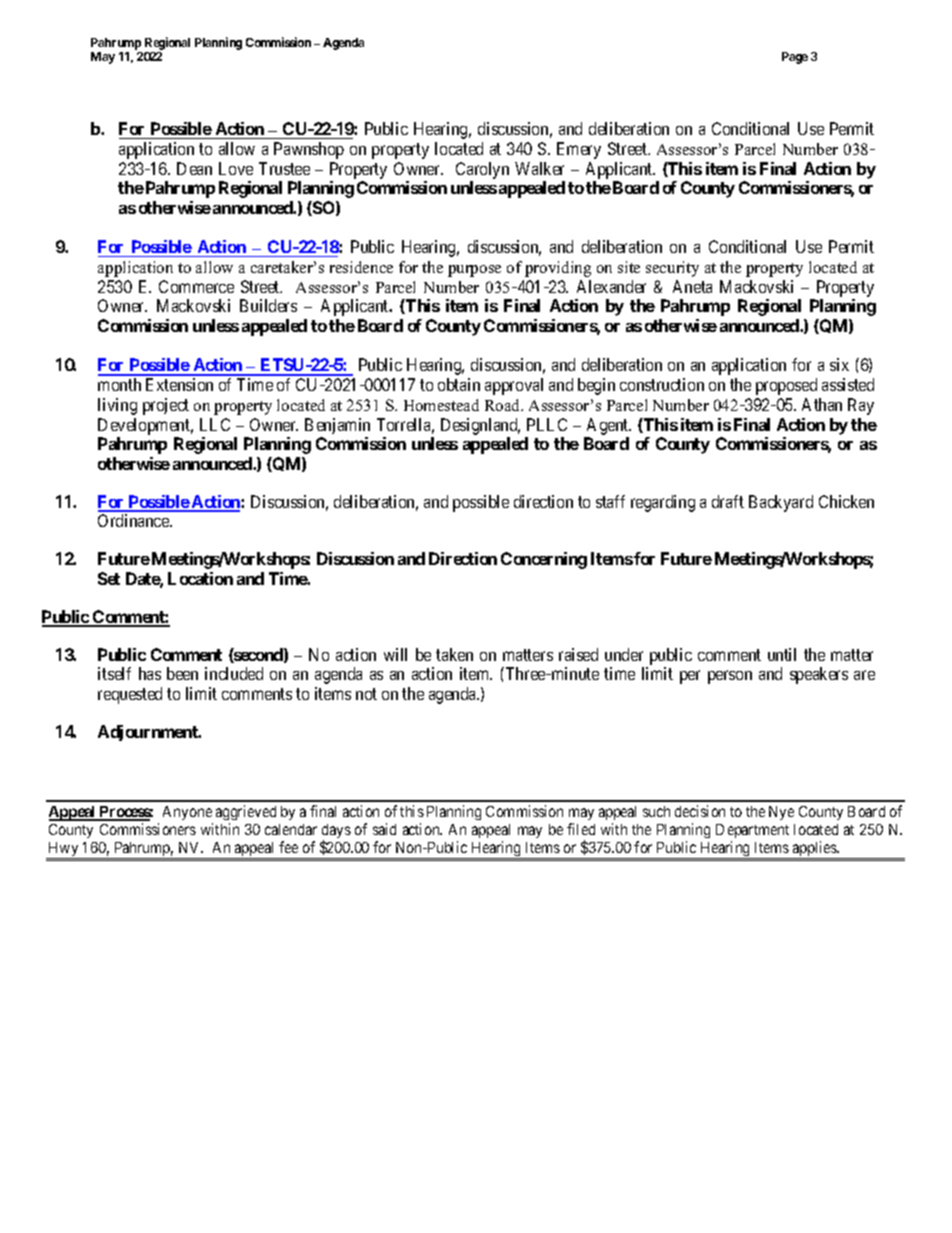 The image size is (952, 1233). I want to click on Homestead, so click(441, 405).
